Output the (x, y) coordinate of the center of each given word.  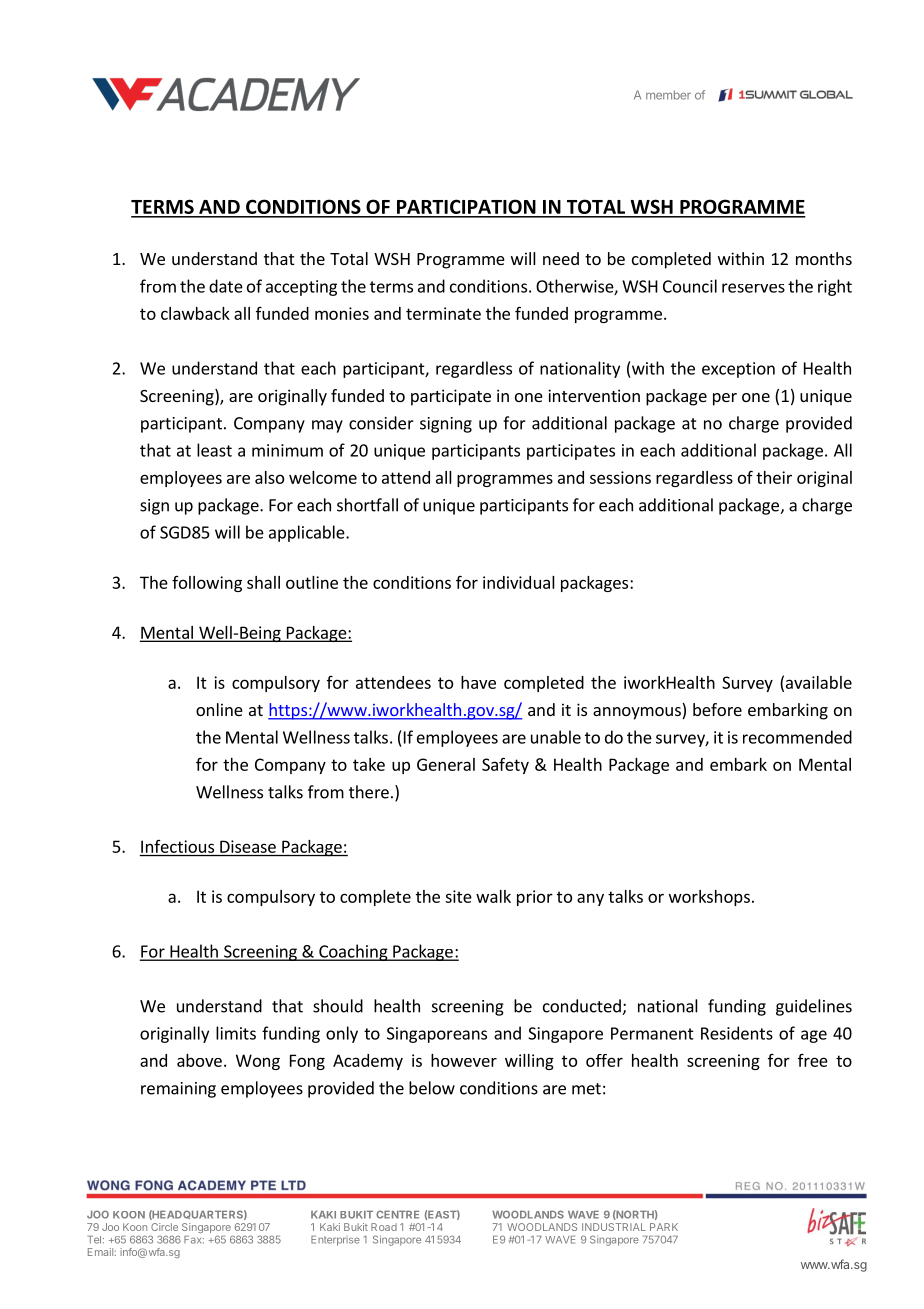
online (219, 709)
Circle (164, 1227)
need (561, 258)
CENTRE (397, 1214)
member (668, 95)
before (717, 709)
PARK (664, 1227)
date (226, 286)
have (478, 682)
